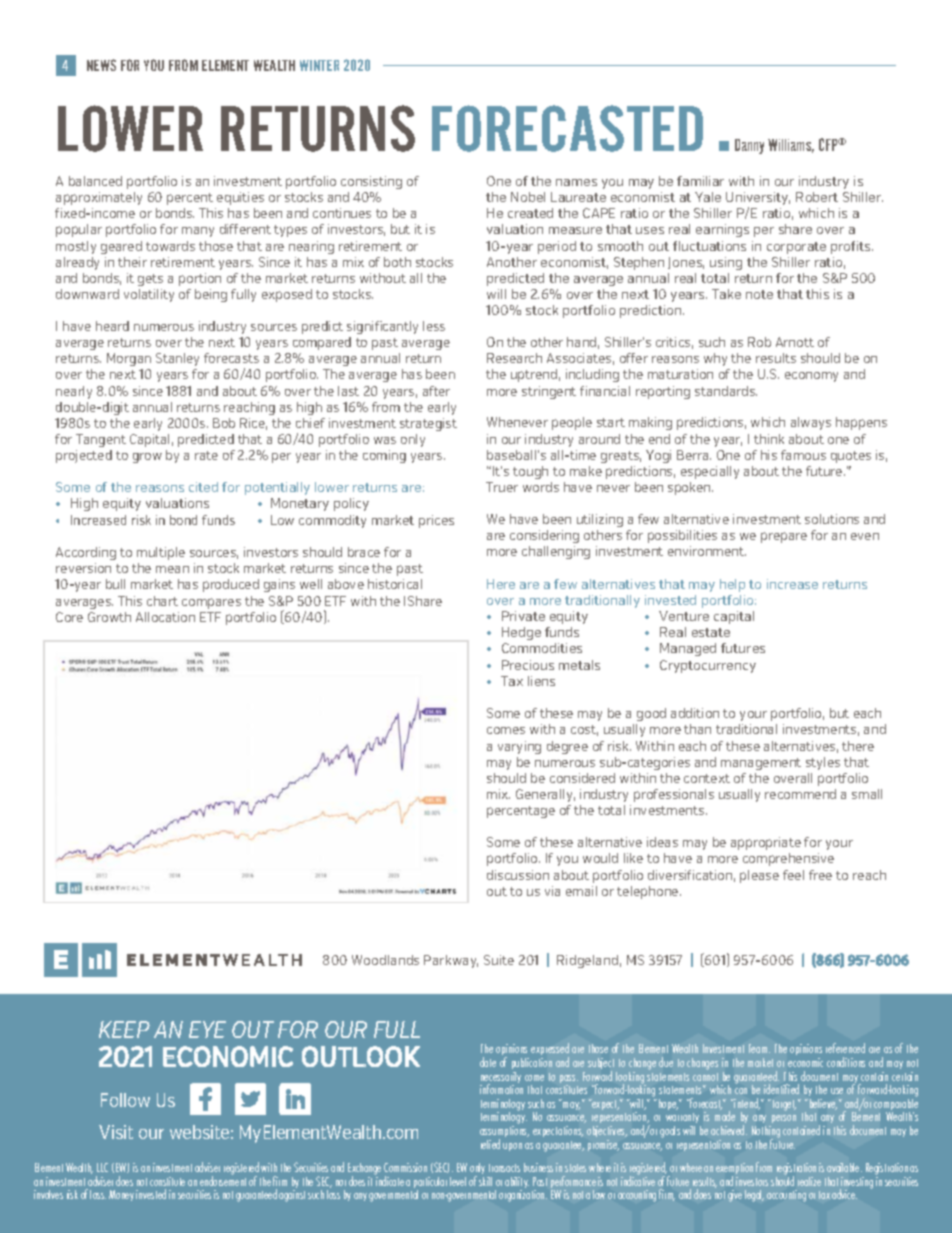 The width and height of the page is (952, 1233). I want to click on LLC, so click(102, 1167).
